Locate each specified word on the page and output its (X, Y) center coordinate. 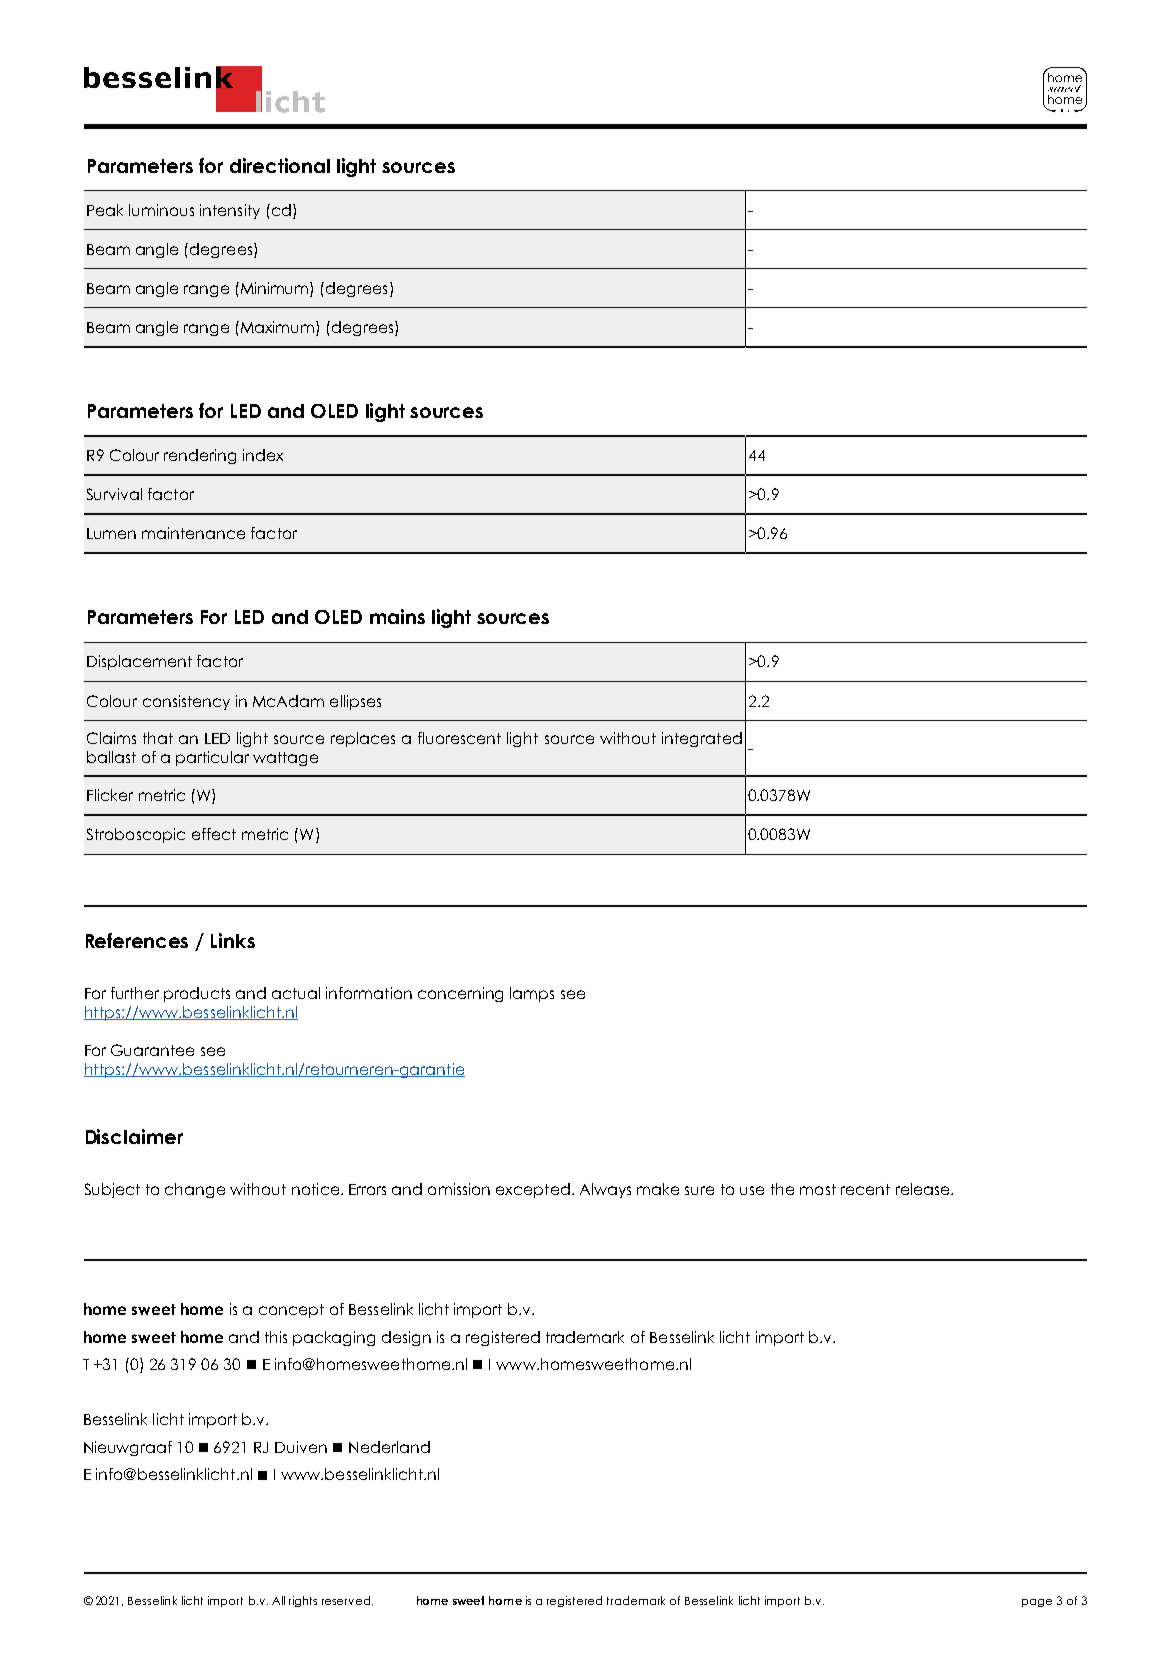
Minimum (276, 289)
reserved (347, 1600)
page (1037, 1603)
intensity (230, 211)
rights (303, 1601)
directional (280, 165)
